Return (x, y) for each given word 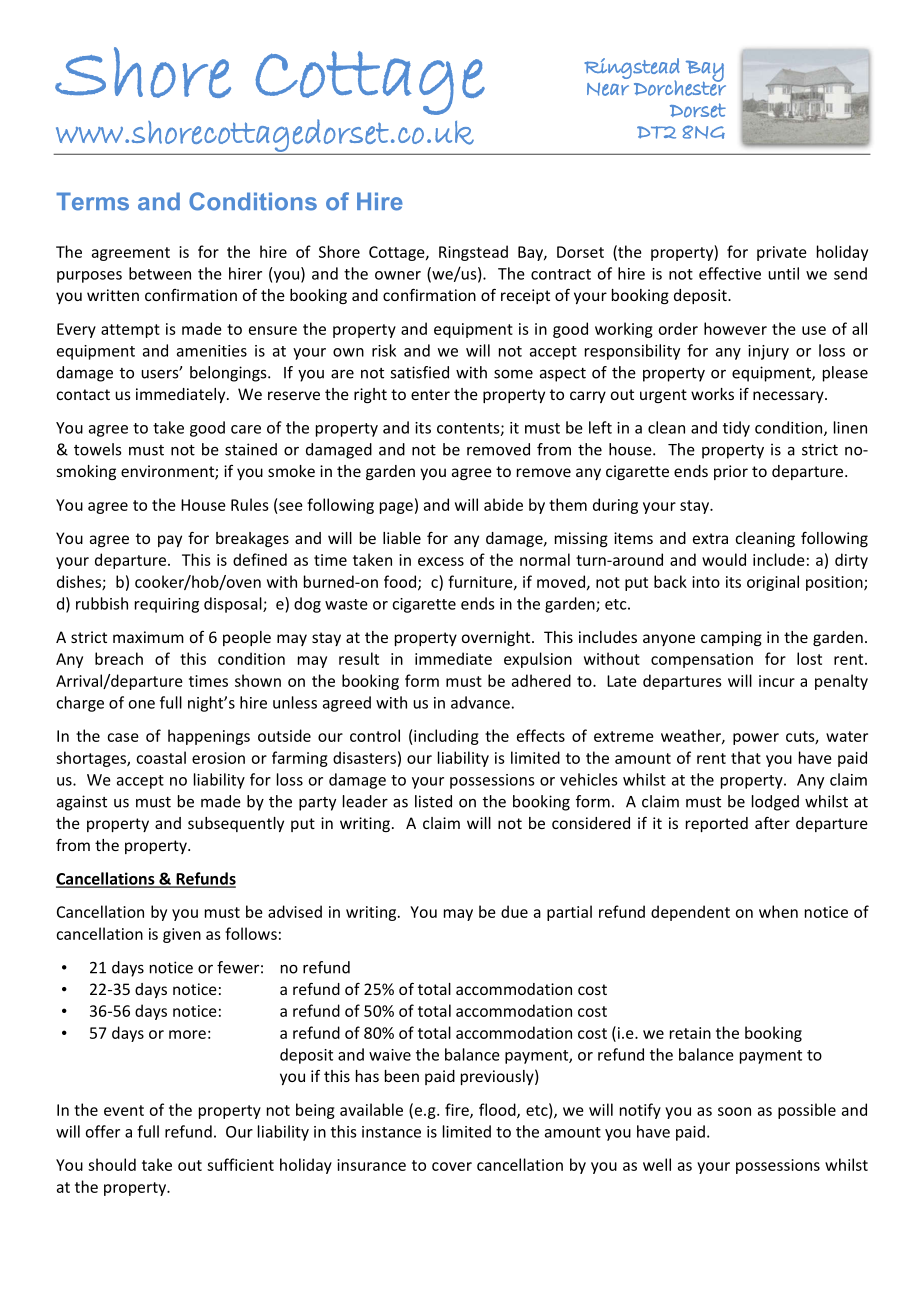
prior (731, 472)
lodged (775, 803)
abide (503, 504)
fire (458, 1110)
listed (433, 801)
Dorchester (680, 87)
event (124, 1110)
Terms (92, 201)
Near (608, 89)
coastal (161, 757)
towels (97, 449)
